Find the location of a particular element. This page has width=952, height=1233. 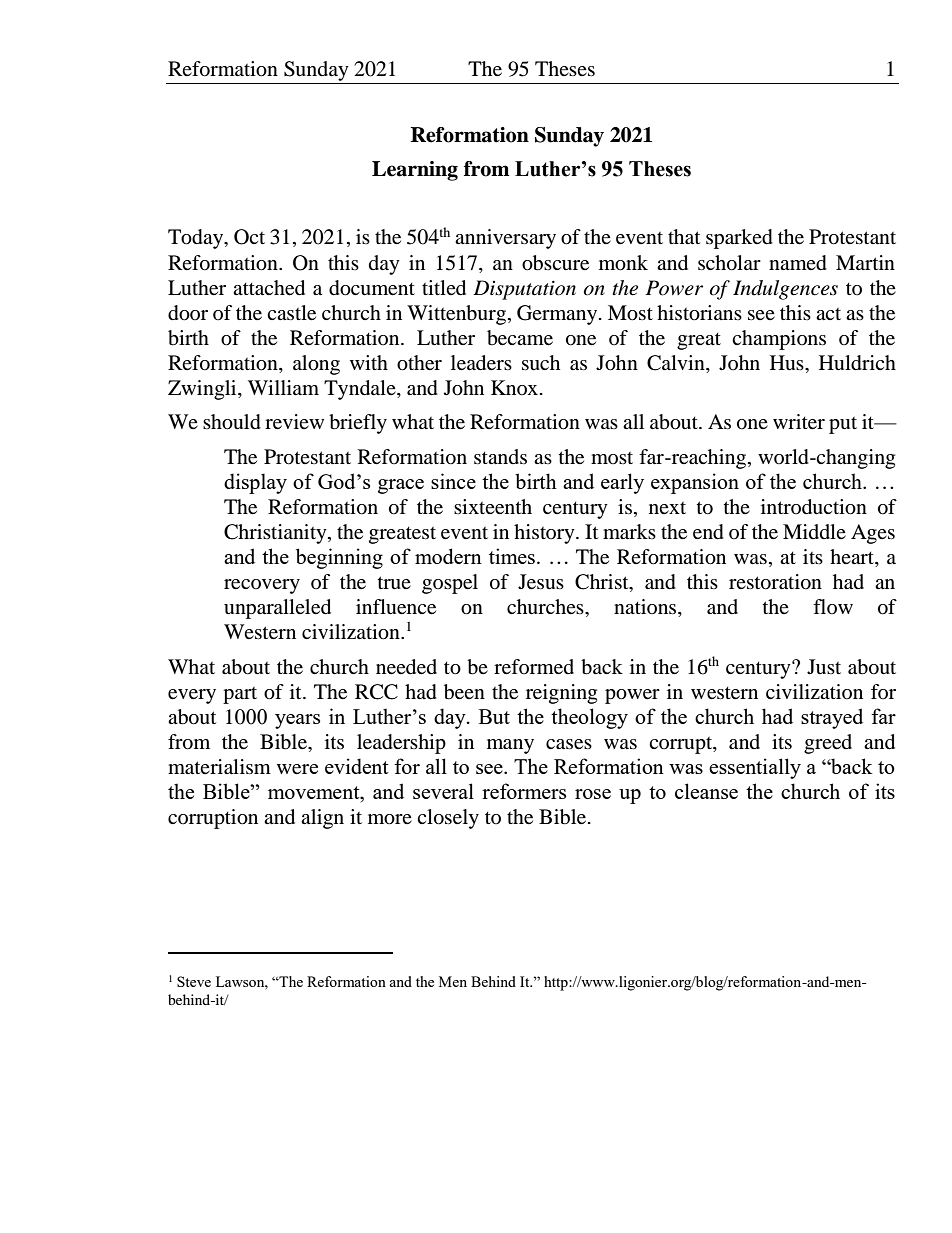

Jesus is located at coordinates (541, 582).
